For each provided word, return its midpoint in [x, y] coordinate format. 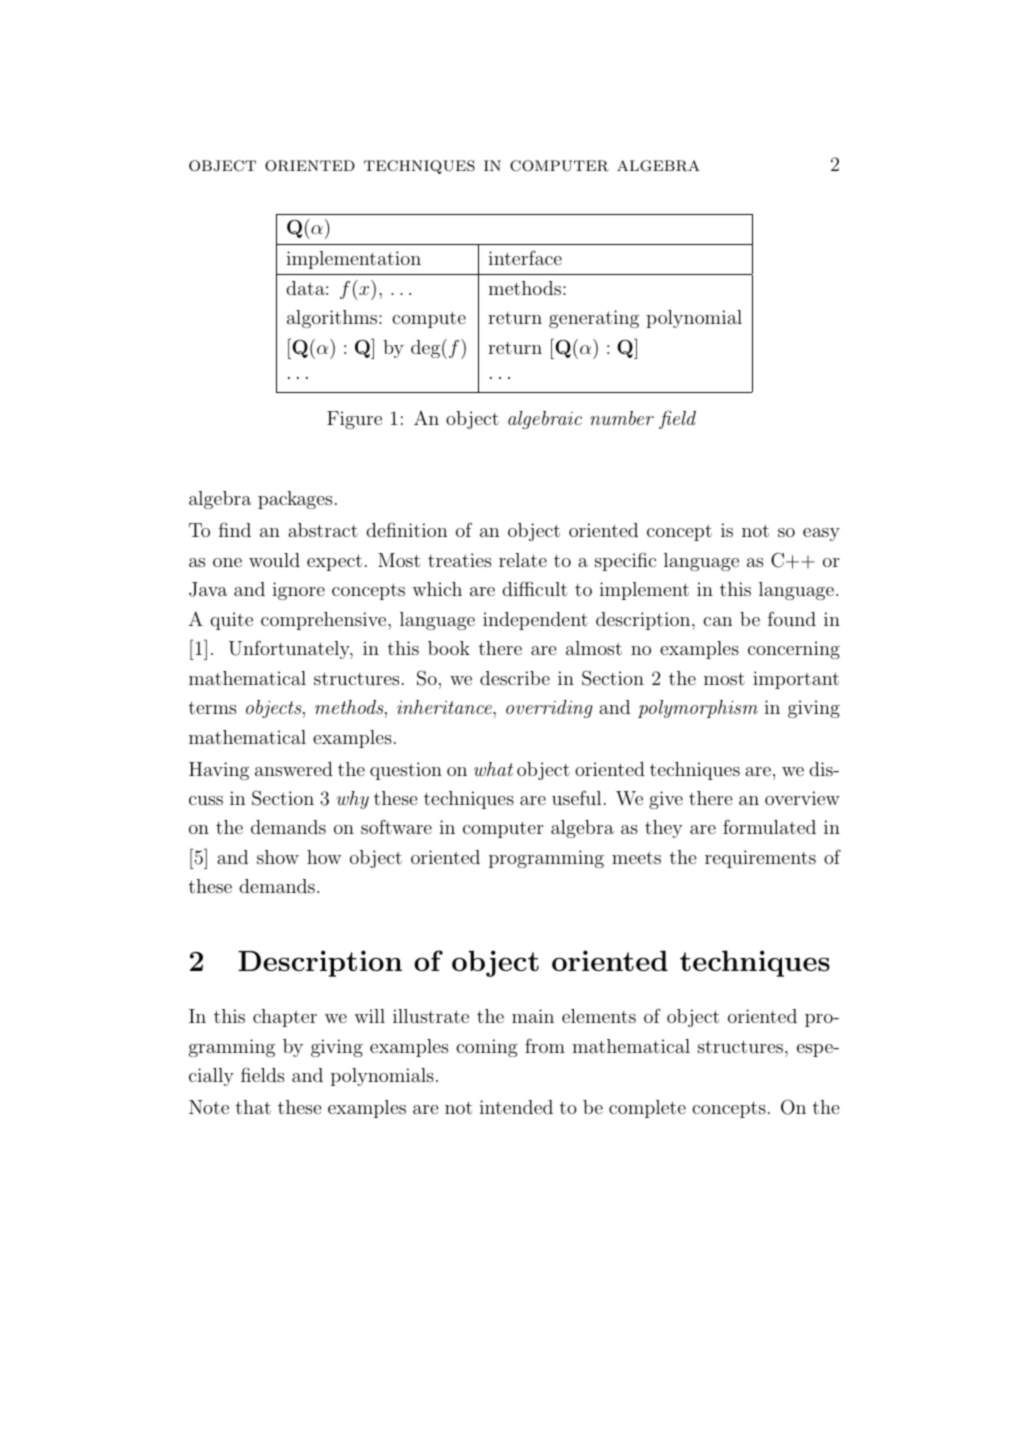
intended [516, 1107]
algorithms [333, 319]
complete [647, 1109]
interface [525, 257]
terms [212, 707]
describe [515, 678]
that [253, 1107]
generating [594, 319]
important [796, 680]
